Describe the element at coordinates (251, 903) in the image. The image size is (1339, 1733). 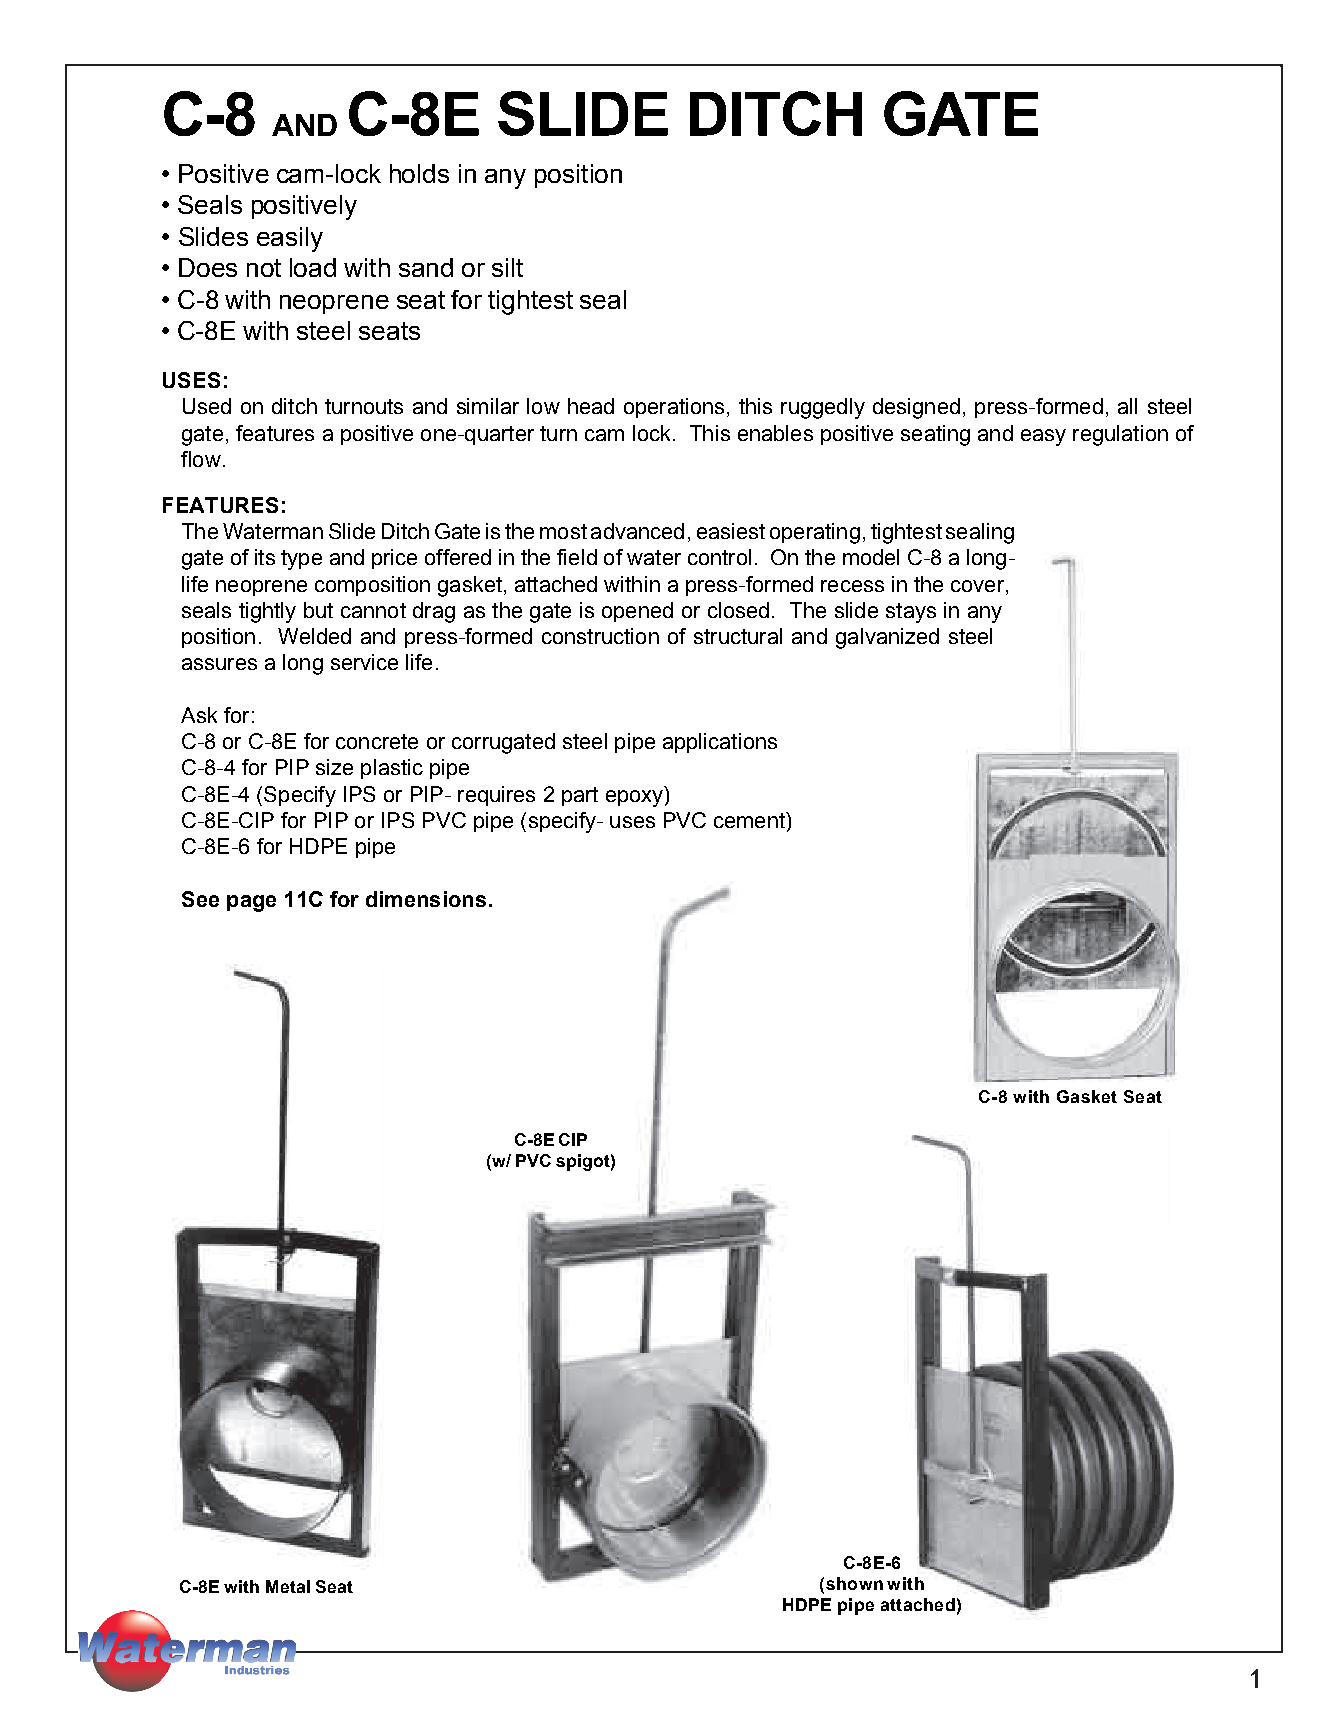
I see `page` at that location.
